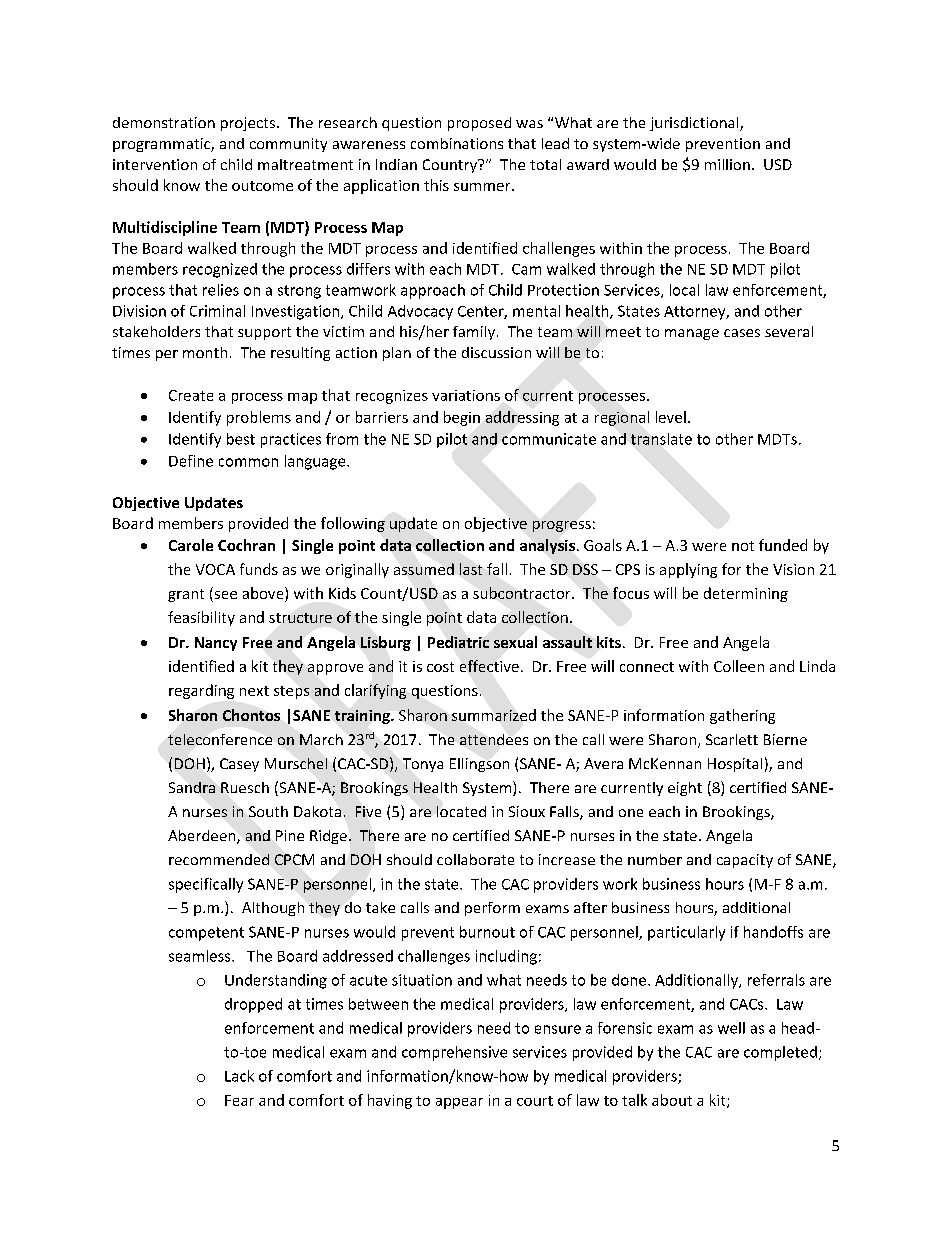 The width and height of the image is (952, 1233). Describe the element at coordinates (248, 124) in the image. I see `projects` at that location.
